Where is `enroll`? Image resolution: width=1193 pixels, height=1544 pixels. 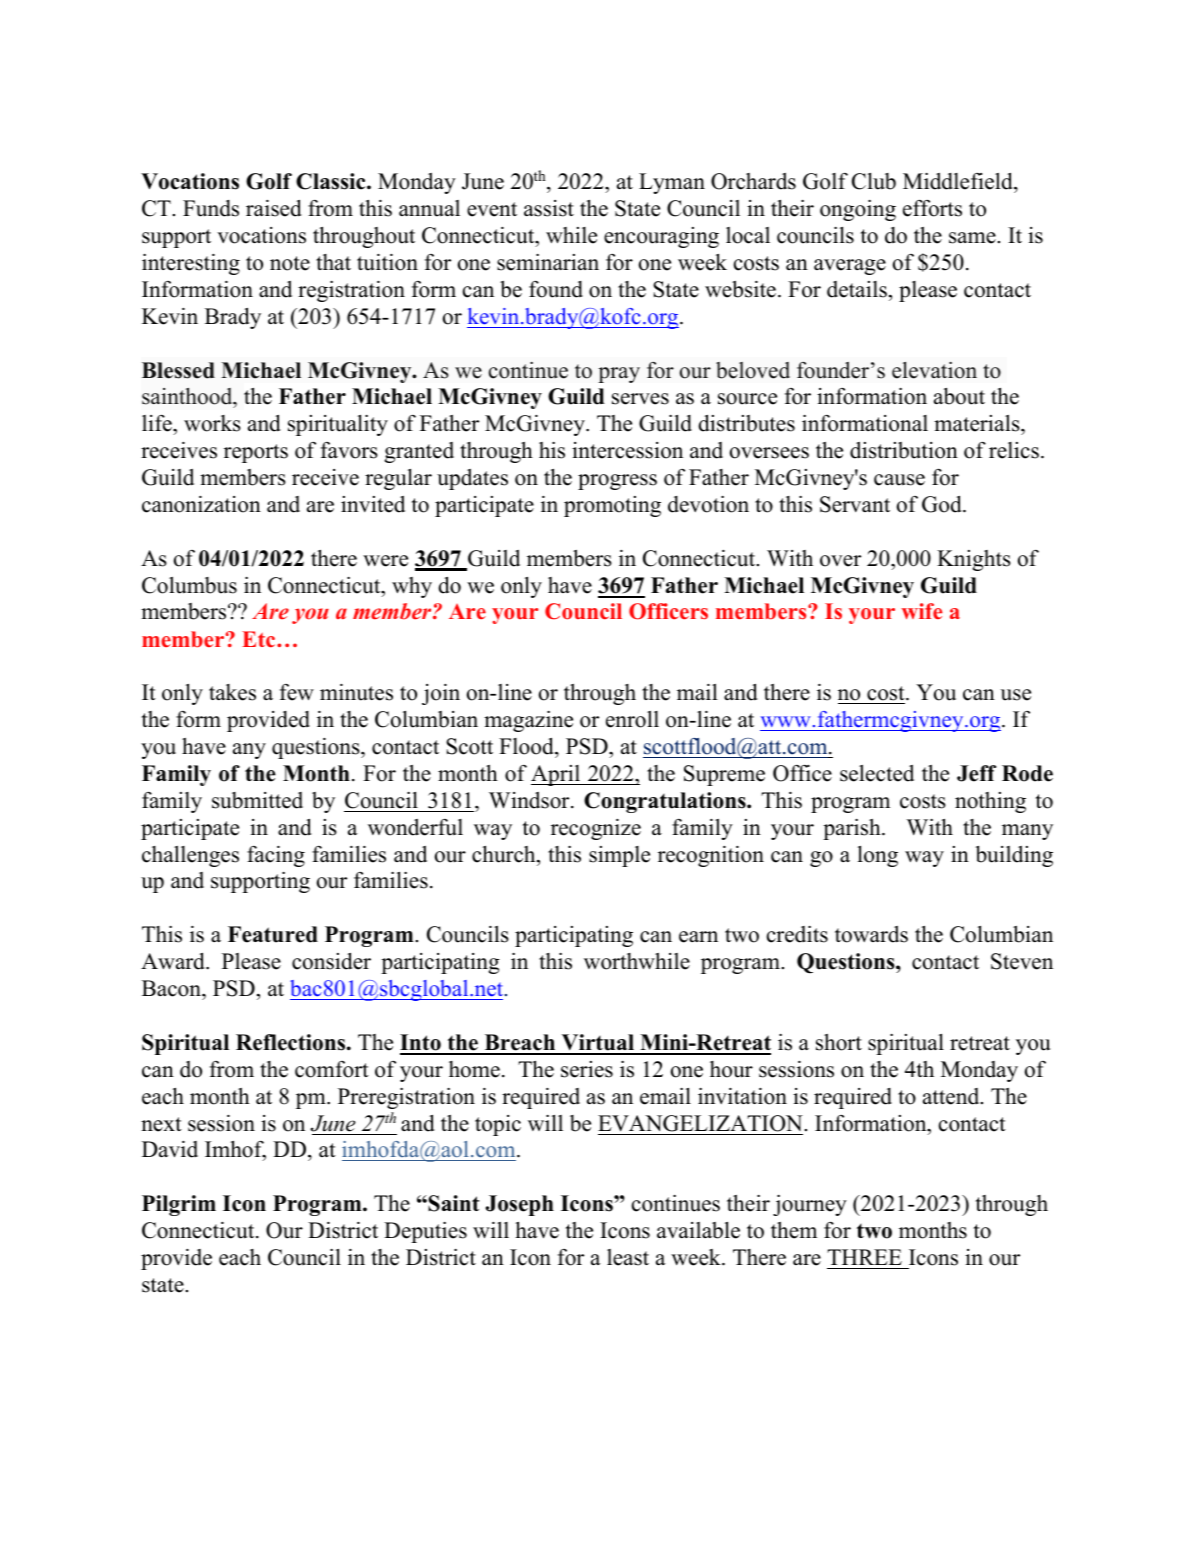 enroll is located at coordinates (632, 719).
